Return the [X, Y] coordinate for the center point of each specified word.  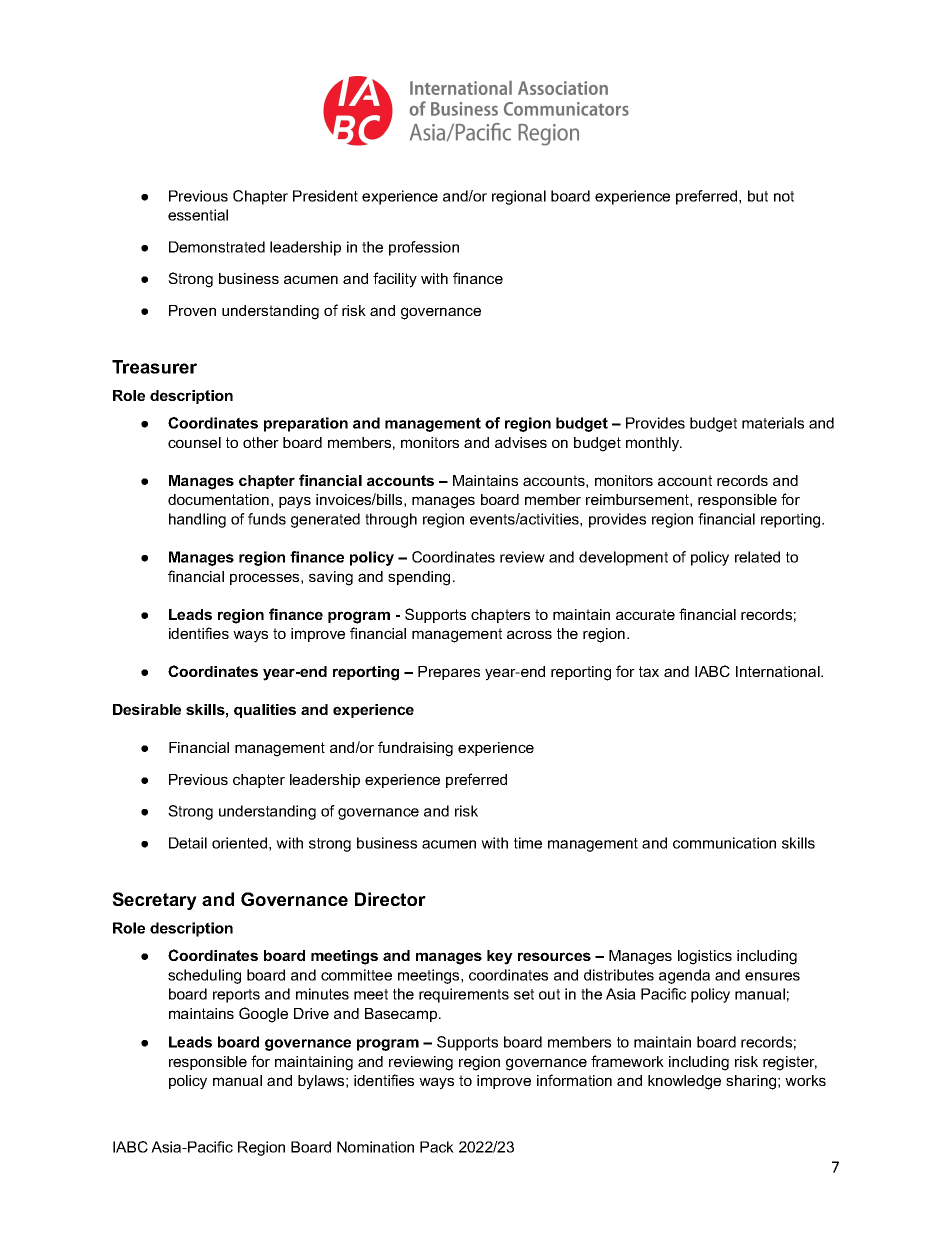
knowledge [684, 1082]
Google [263, 1015]
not [784, 196]
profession [424, 248]
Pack [437, 1147]
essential [198, 215]
